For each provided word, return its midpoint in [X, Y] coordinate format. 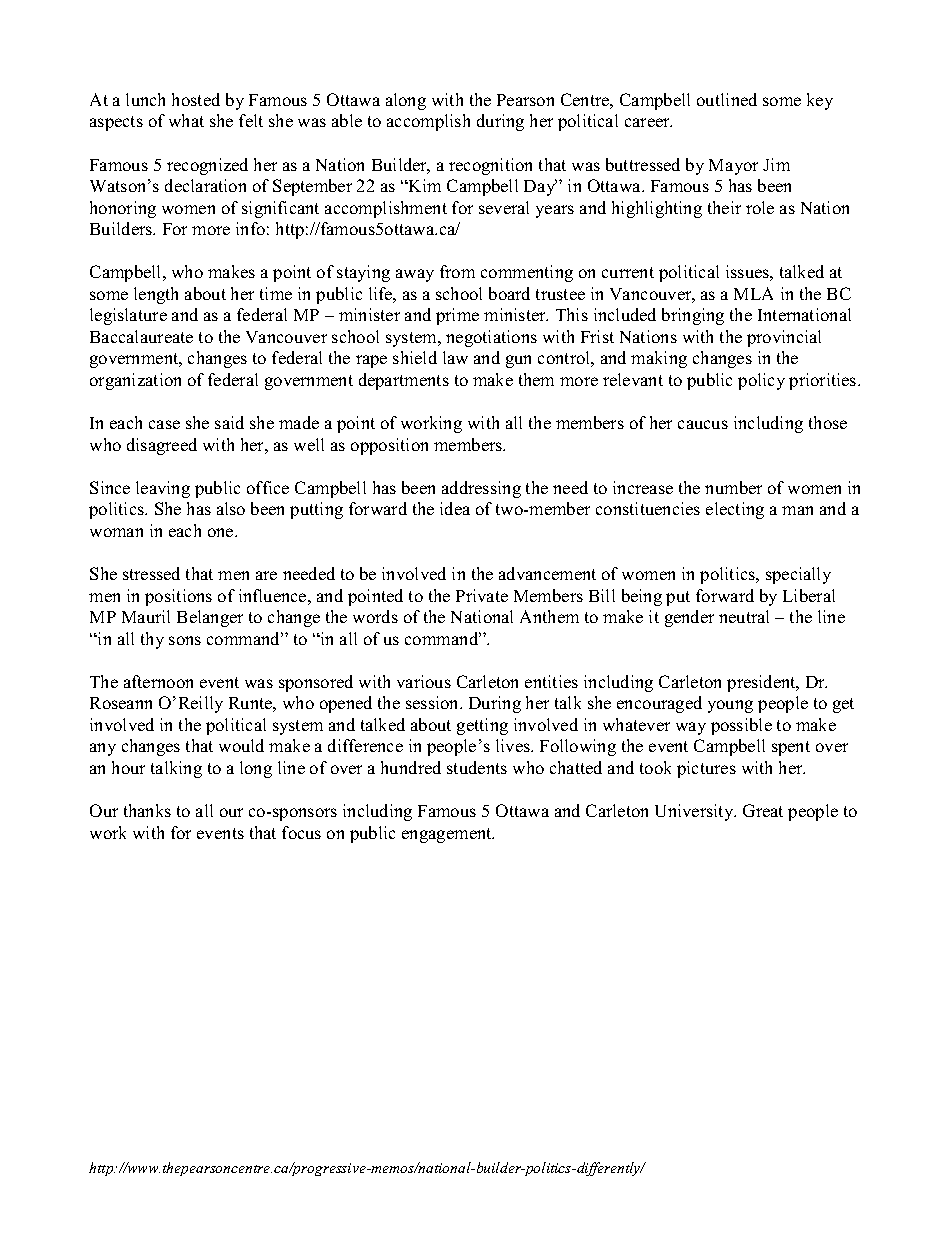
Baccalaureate [141, 336]
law [455, 357]
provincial [784, 338]
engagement [448, 835]
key [820, 101]
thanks [147, 810]
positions [178, 597]
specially [798, 575]
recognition [490, 166]
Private [482, 595]
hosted [196, 99]
